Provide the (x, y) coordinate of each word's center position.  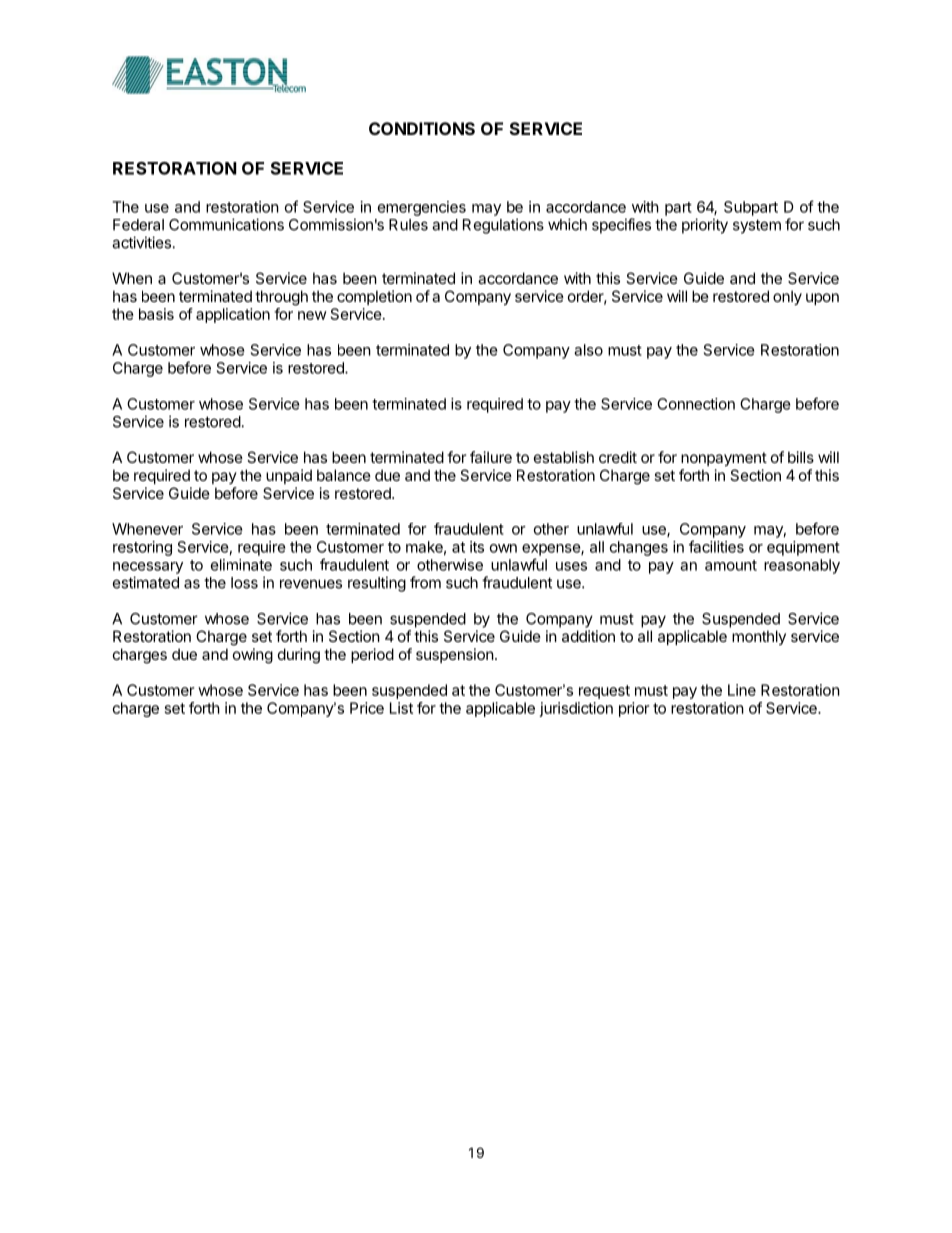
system (757, 226)
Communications (226, 224)
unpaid (289, 476)
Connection (696, 404)
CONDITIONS (422, 128)
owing (253, 656)
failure (491, 457)
